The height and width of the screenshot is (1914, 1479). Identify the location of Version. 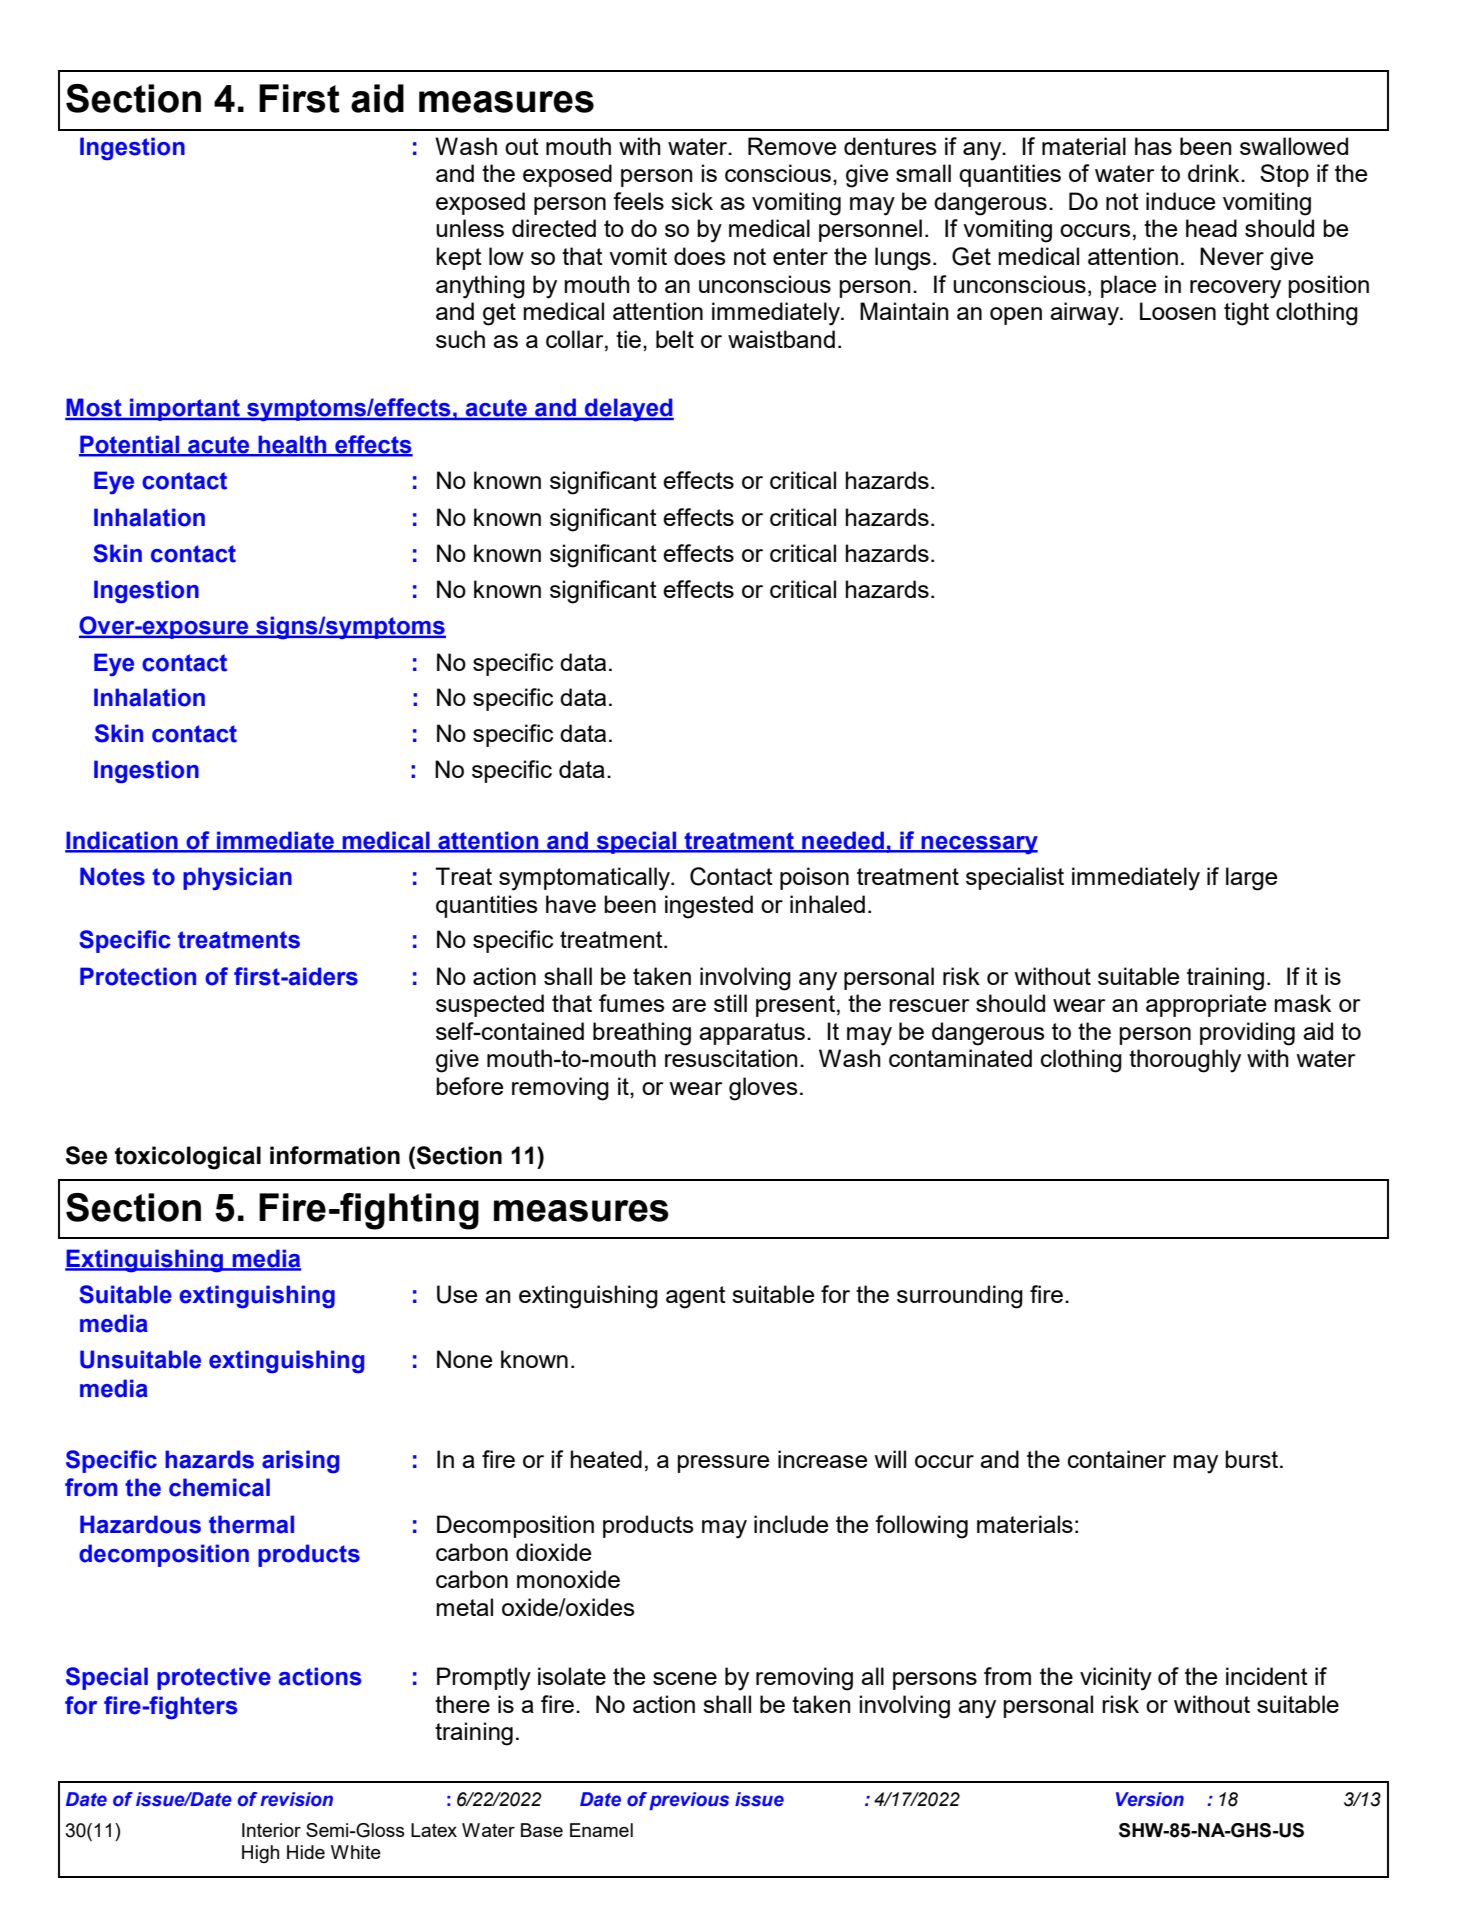
(1150, 1799).
